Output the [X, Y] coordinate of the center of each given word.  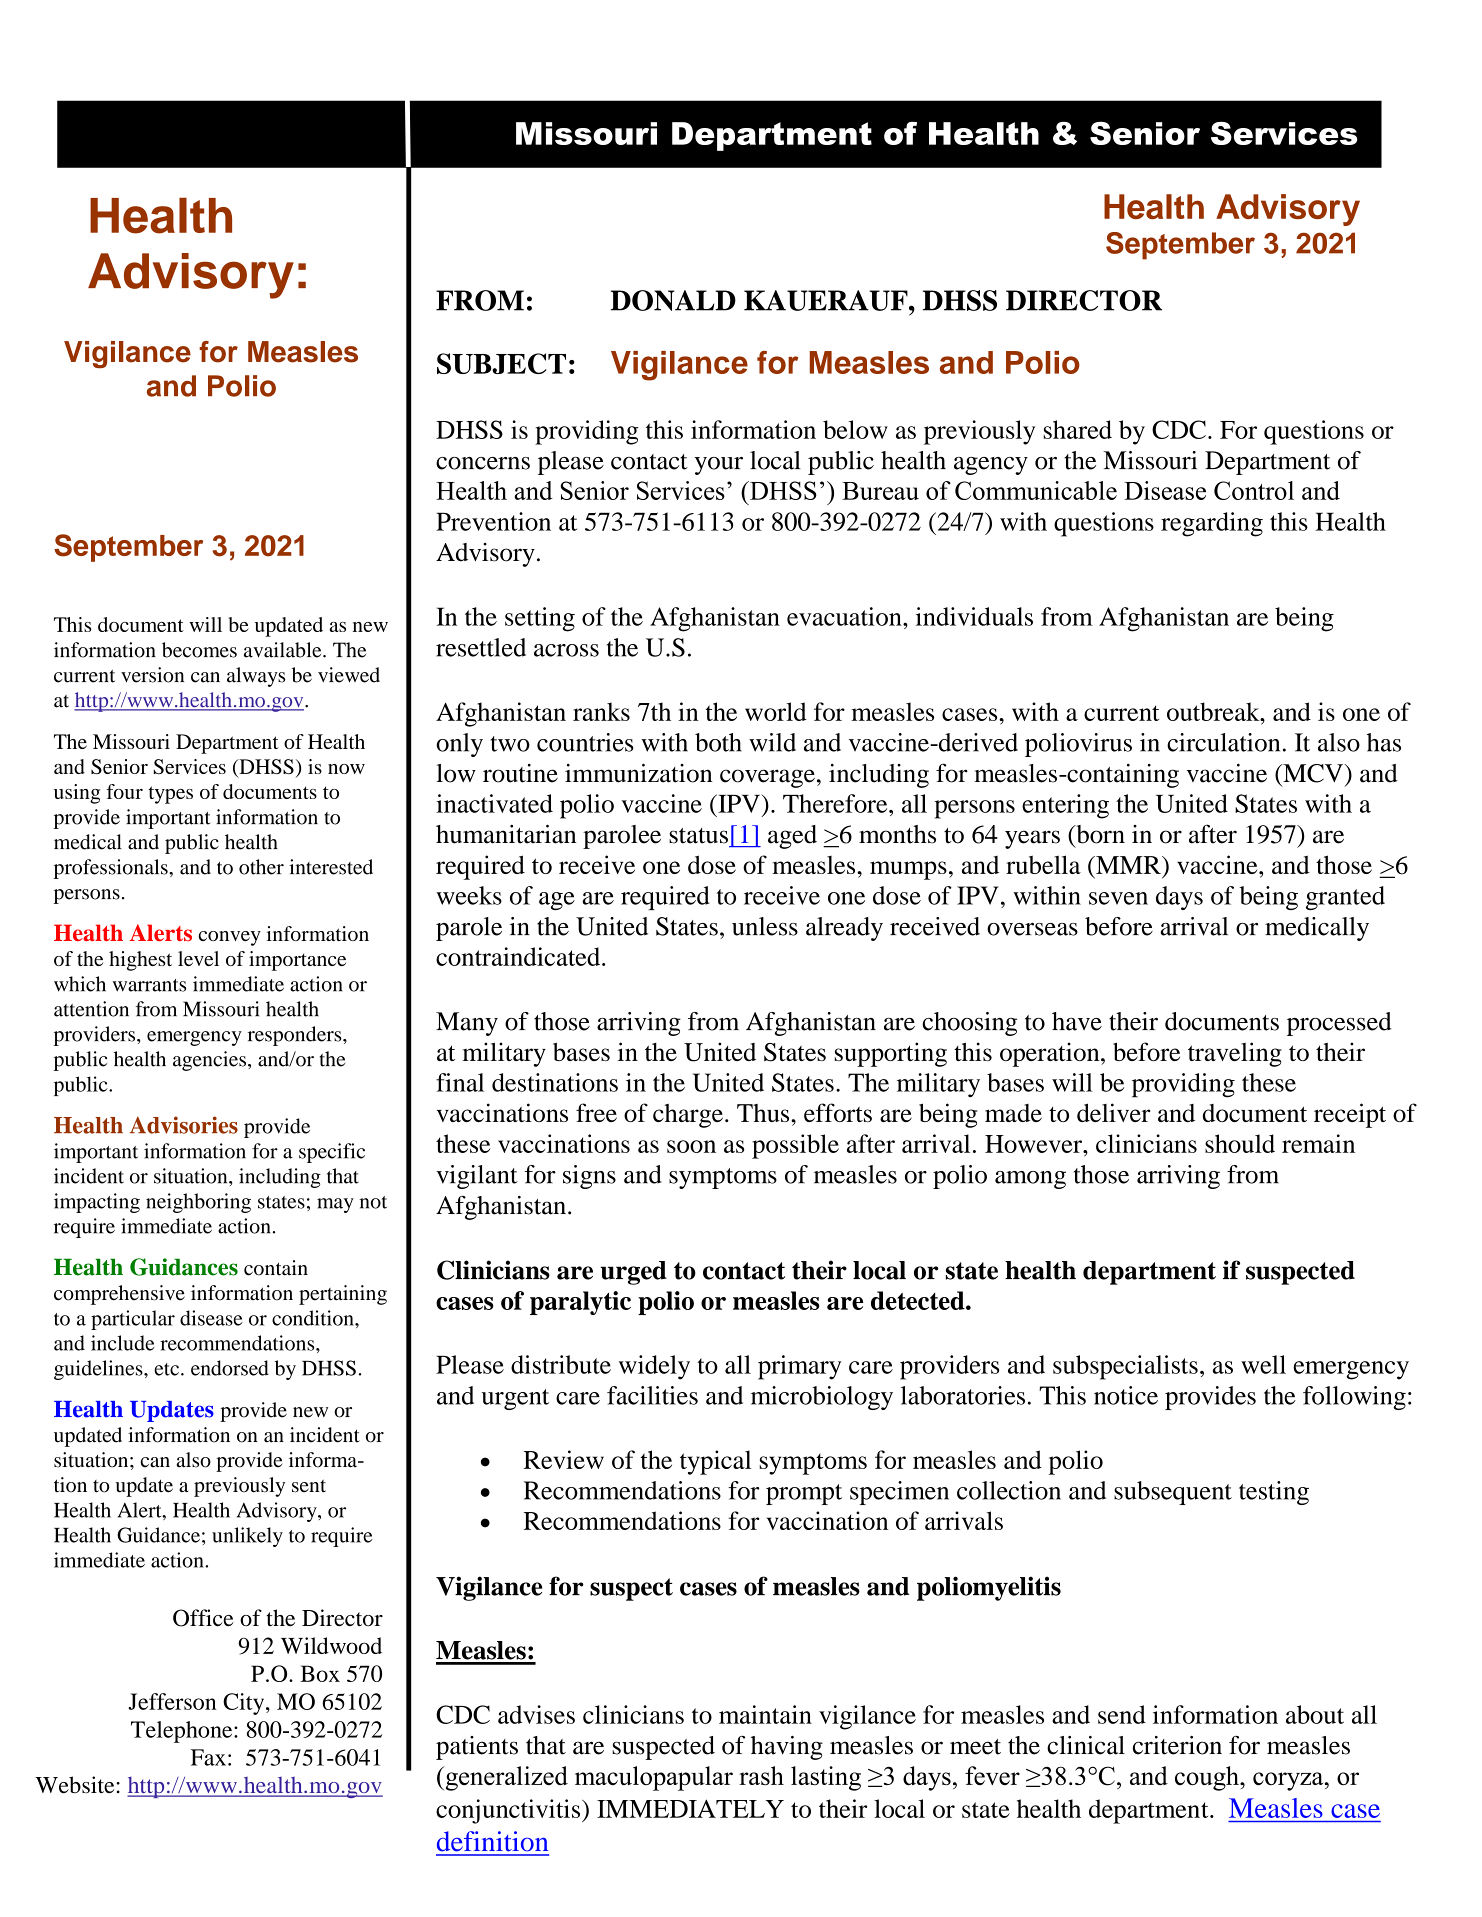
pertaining [343, 1295]
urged [634, 1273]
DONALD [673, 300]
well [1263, 1364]
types [170, 795]
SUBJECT [501, 363]
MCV [1313, 773]
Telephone [183, 1732]
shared [1077, 429]
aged [792, 837]
